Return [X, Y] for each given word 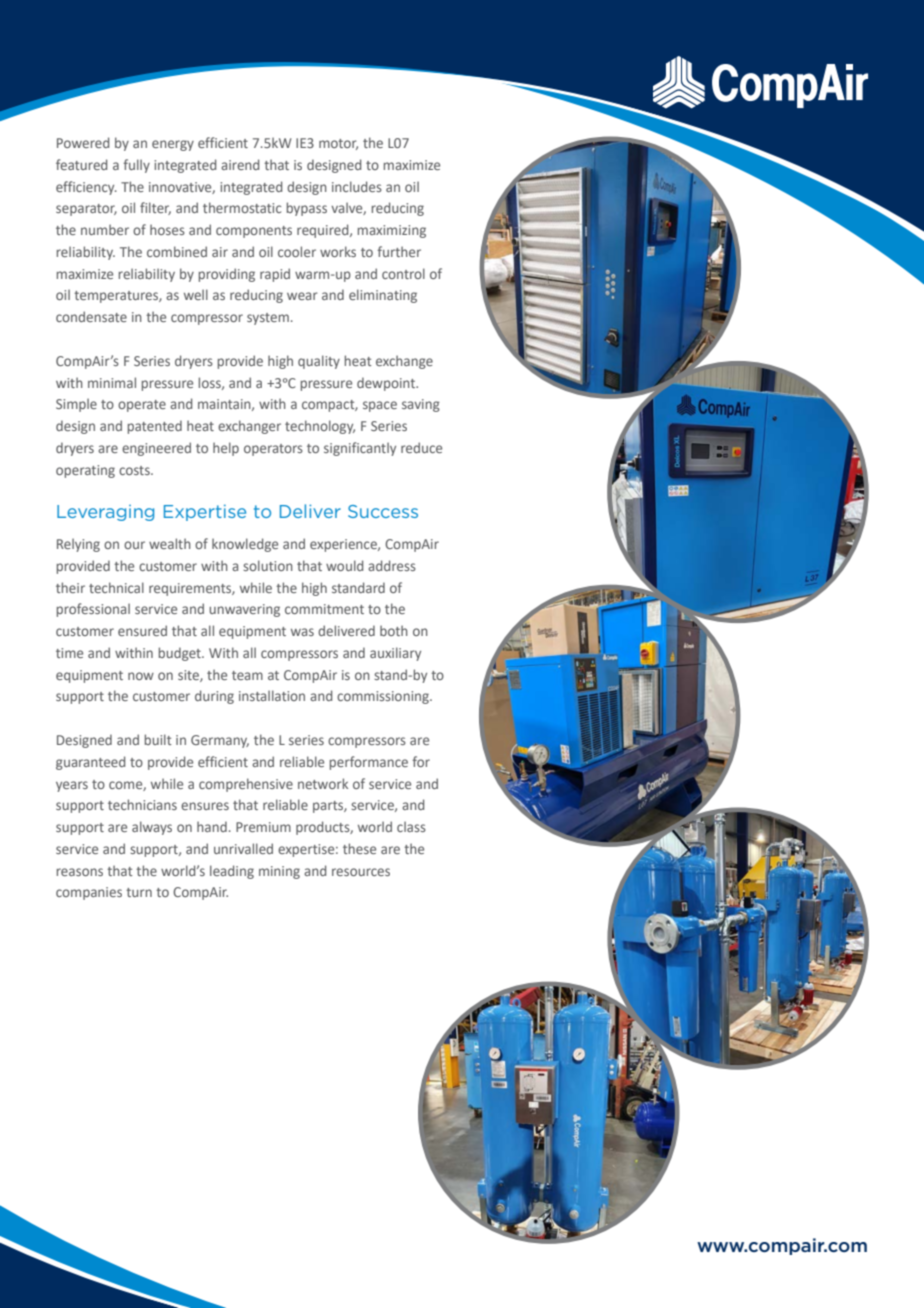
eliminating [383, 296]
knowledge [245, 545]
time [69, 653]
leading [232, 872]
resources [361, 872]
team [247, 675]
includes [357, 186]
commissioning [384, 697]
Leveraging [105, 513]
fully [136, 166]
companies [89, 893]
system [268, 319]
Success [383, 511]
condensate [91, 316]
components [254, 232]
